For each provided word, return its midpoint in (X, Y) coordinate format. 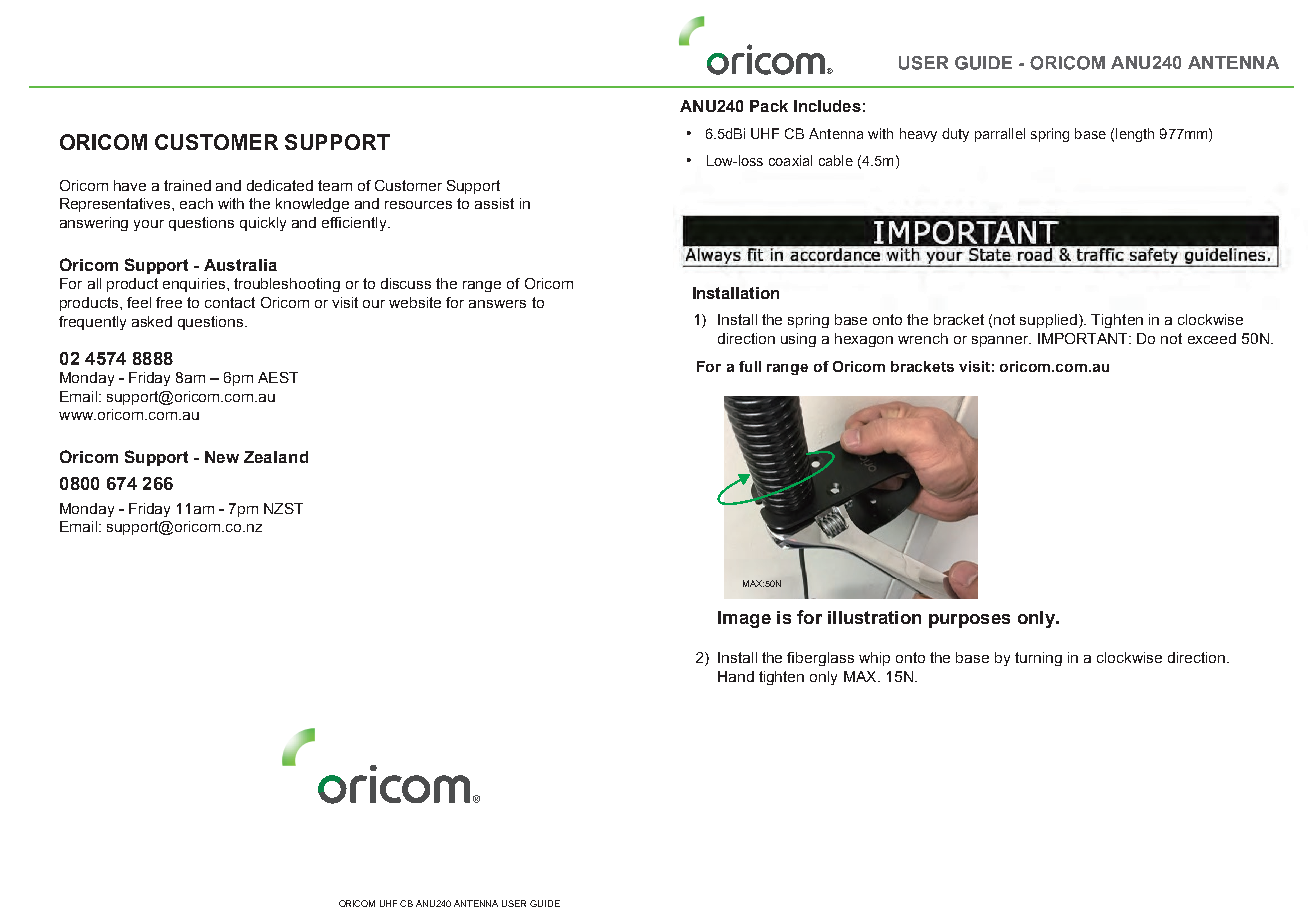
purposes (969, 621)
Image (744, 619)
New (222, 457)
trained (187, 185)
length (1135, 135)
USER (514, 903)
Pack (769, 106)
